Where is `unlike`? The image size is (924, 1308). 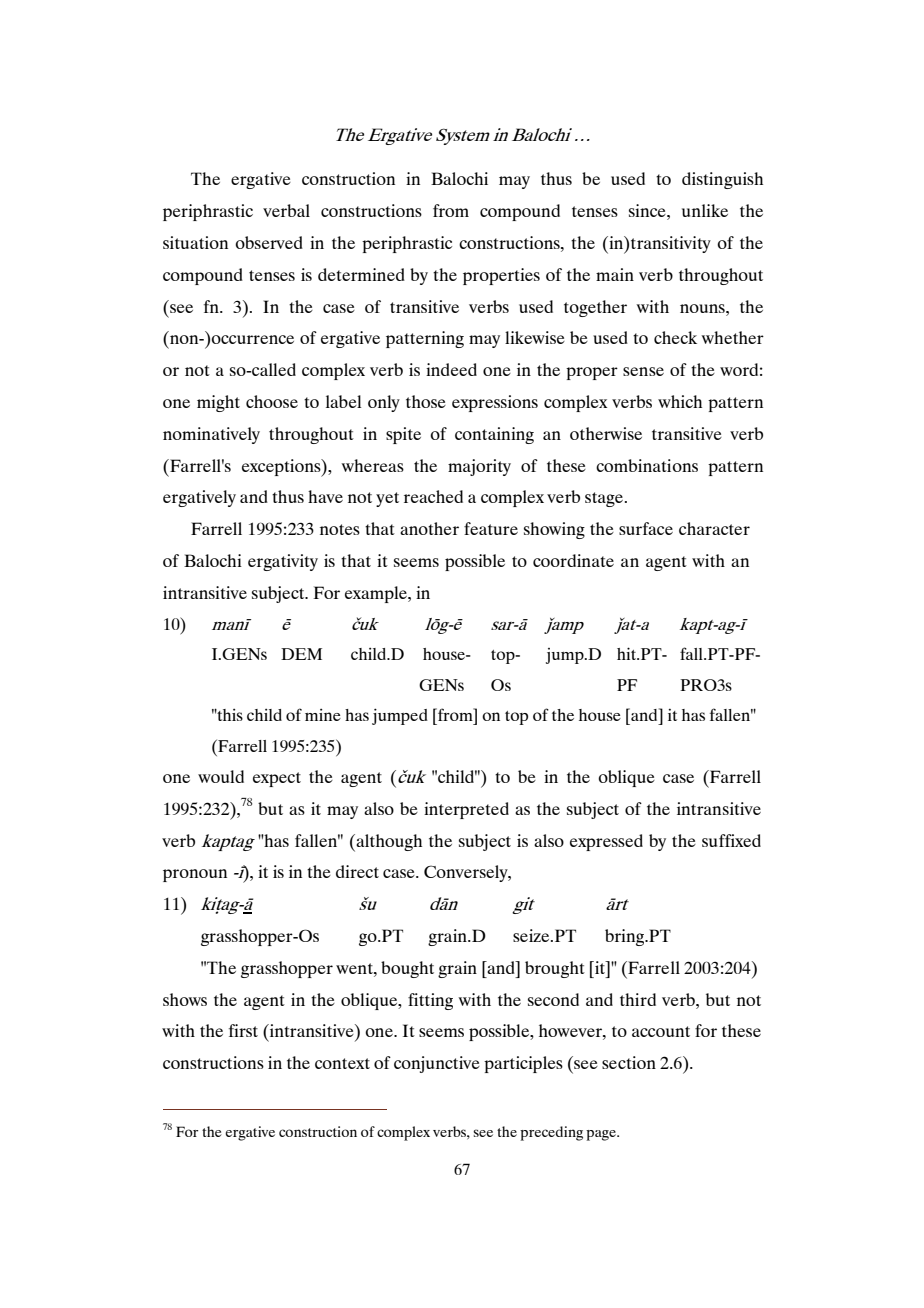
unlike is located at coordinates (705, 210).
